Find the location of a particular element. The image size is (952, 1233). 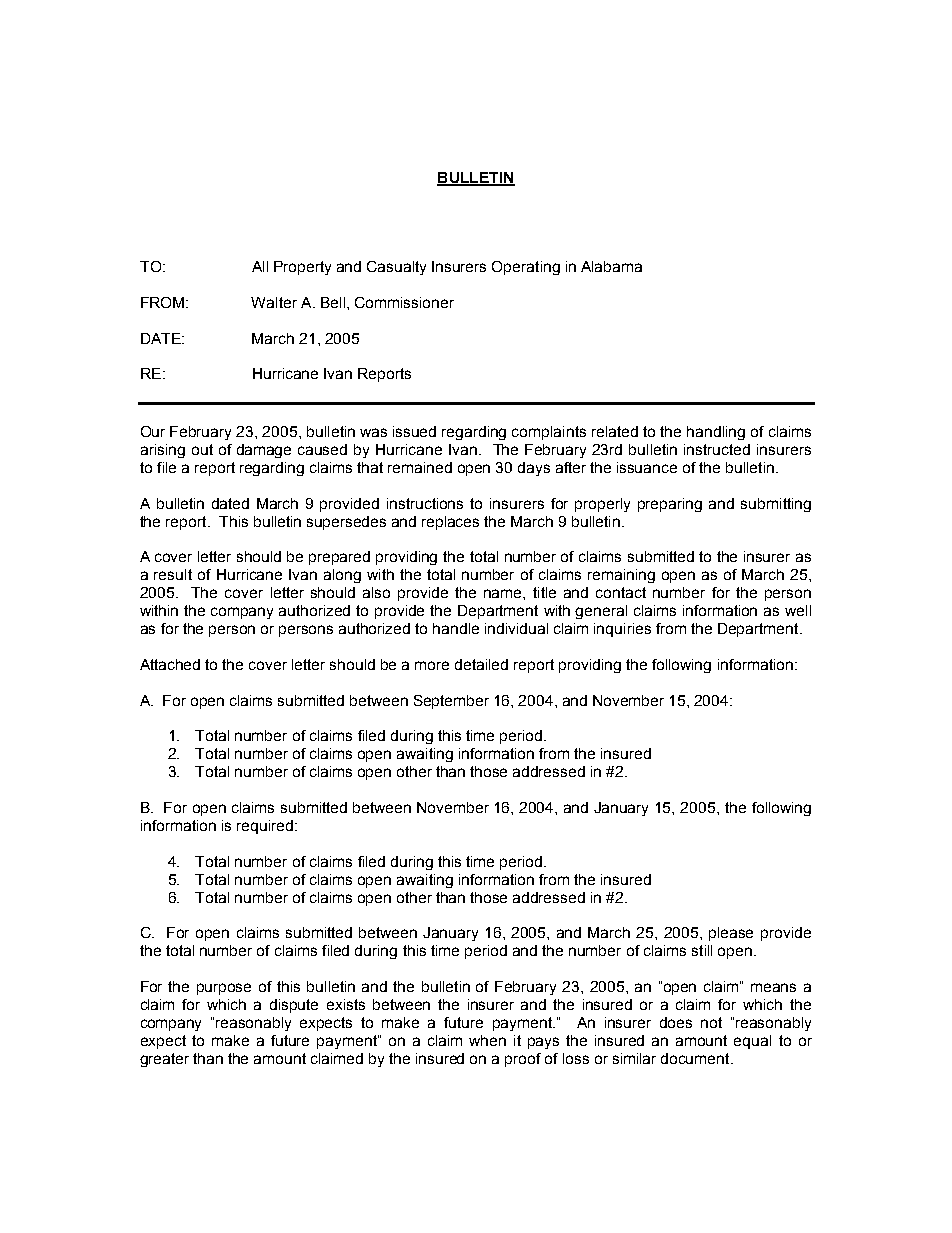

remained is located at coordinates (420, 467).
